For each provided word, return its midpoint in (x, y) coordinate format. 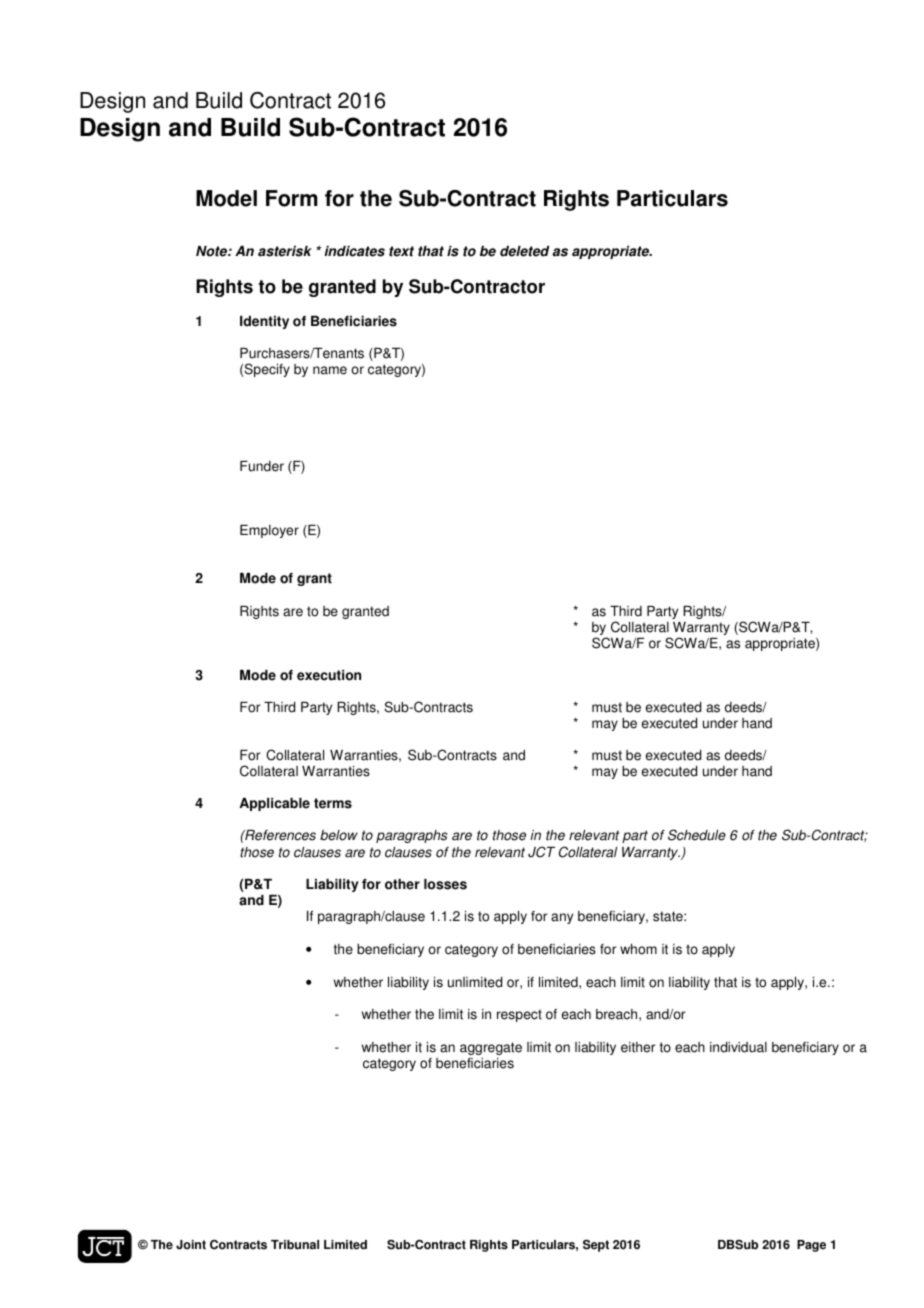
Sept (596, 1245)
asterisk (285, 251)
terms (333, 803)
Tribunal (295, 1245)
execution (329, 675)
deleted (524, 251)
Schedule (697, 835)
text (401, 251)
